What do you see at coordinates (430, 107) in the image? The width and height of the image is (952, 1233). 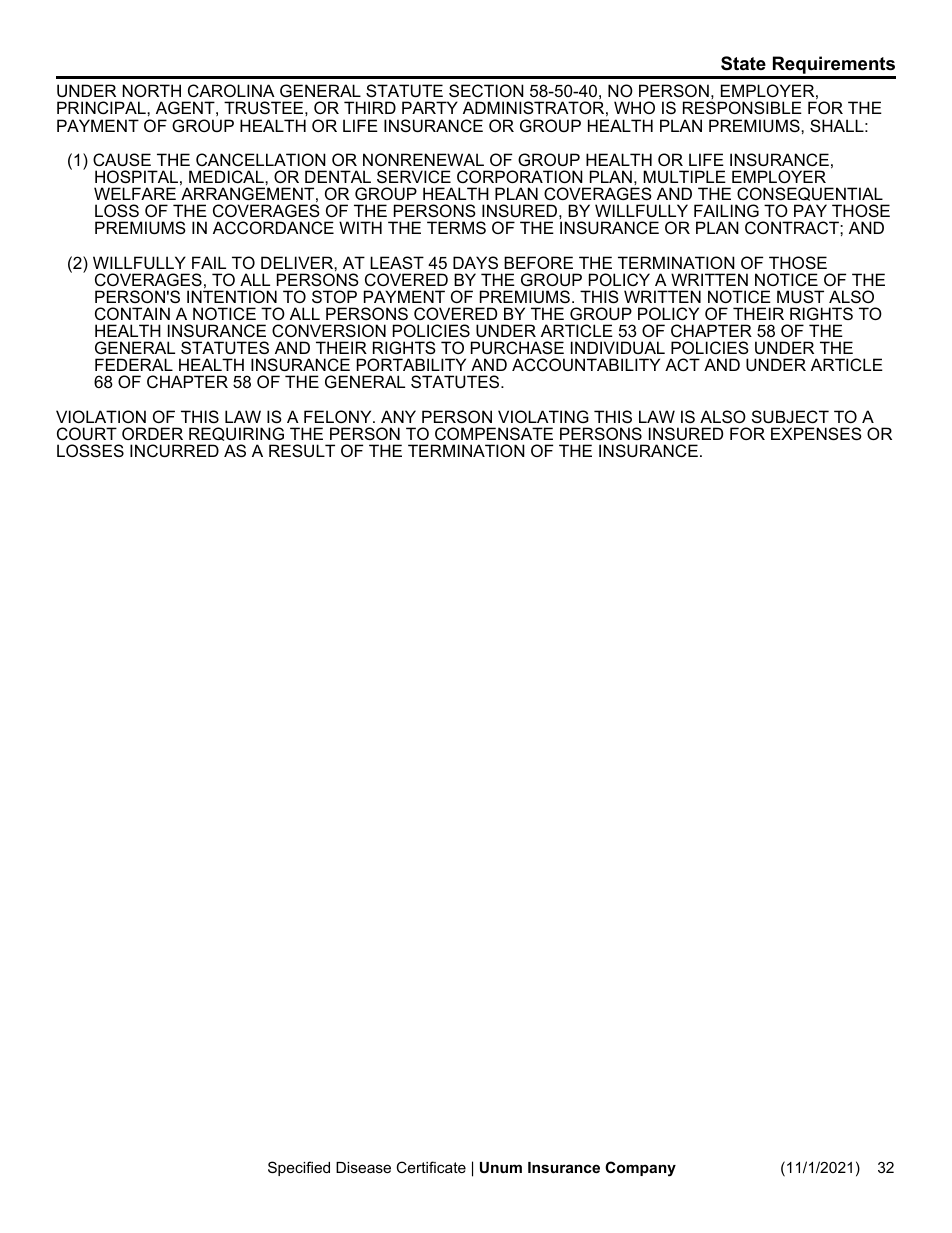 I see `PARTY` at bounding box center [430, 107].
